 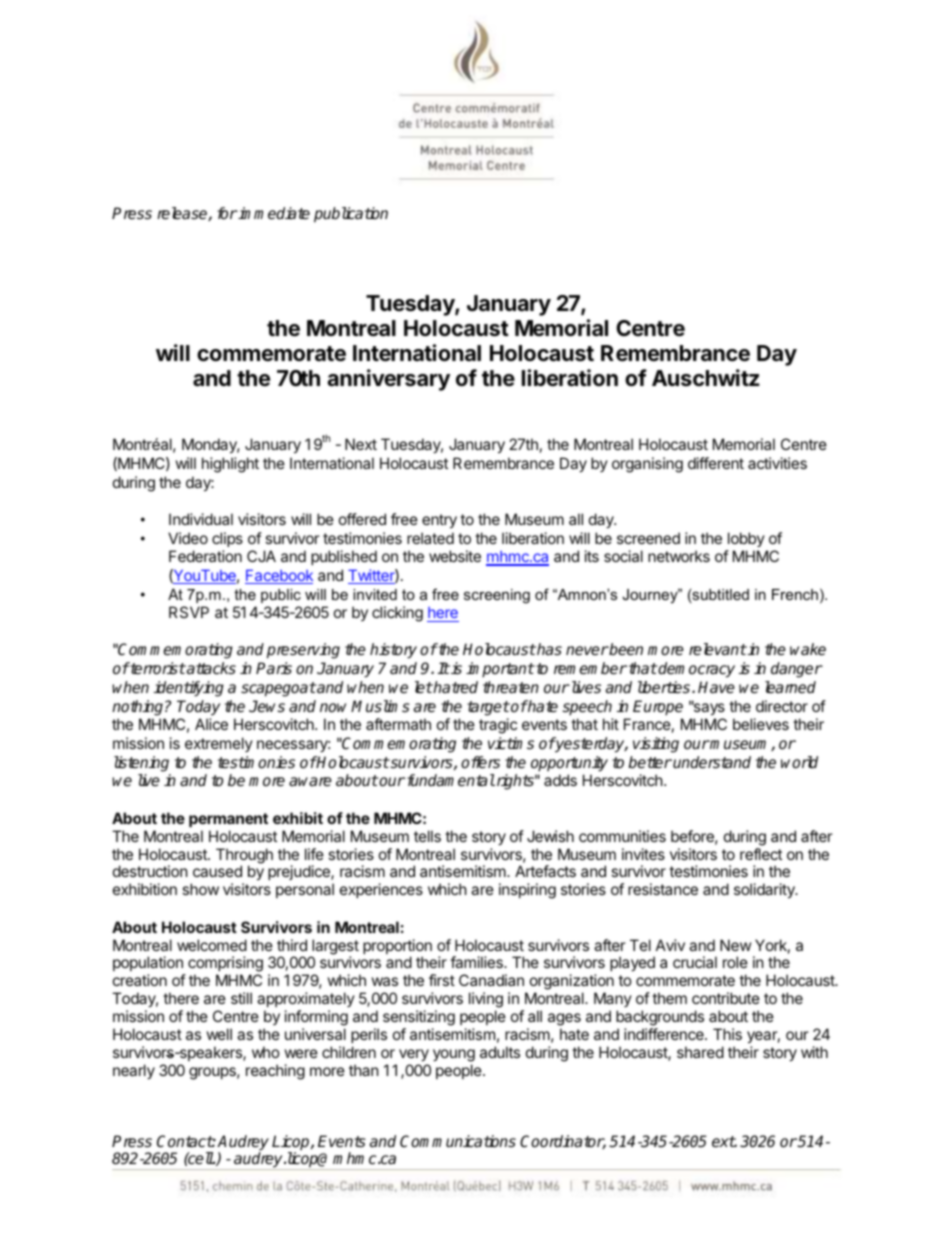 What do you see at coordinates (706, 377) in the screenshot?
I see `Auschwitz` at bounding box center [706, 377].
